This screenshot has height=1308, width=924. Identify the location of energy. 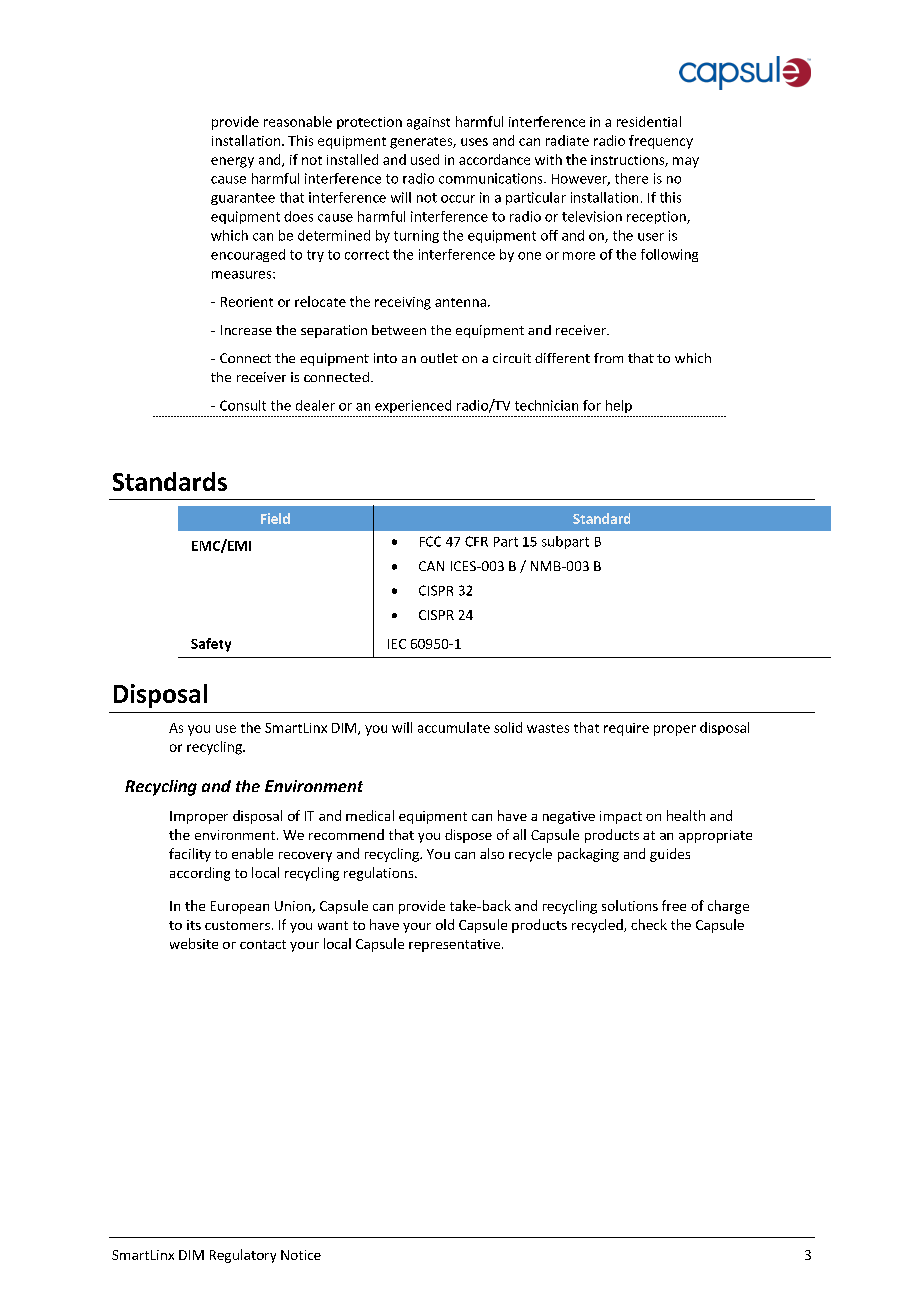
(232, 162).
